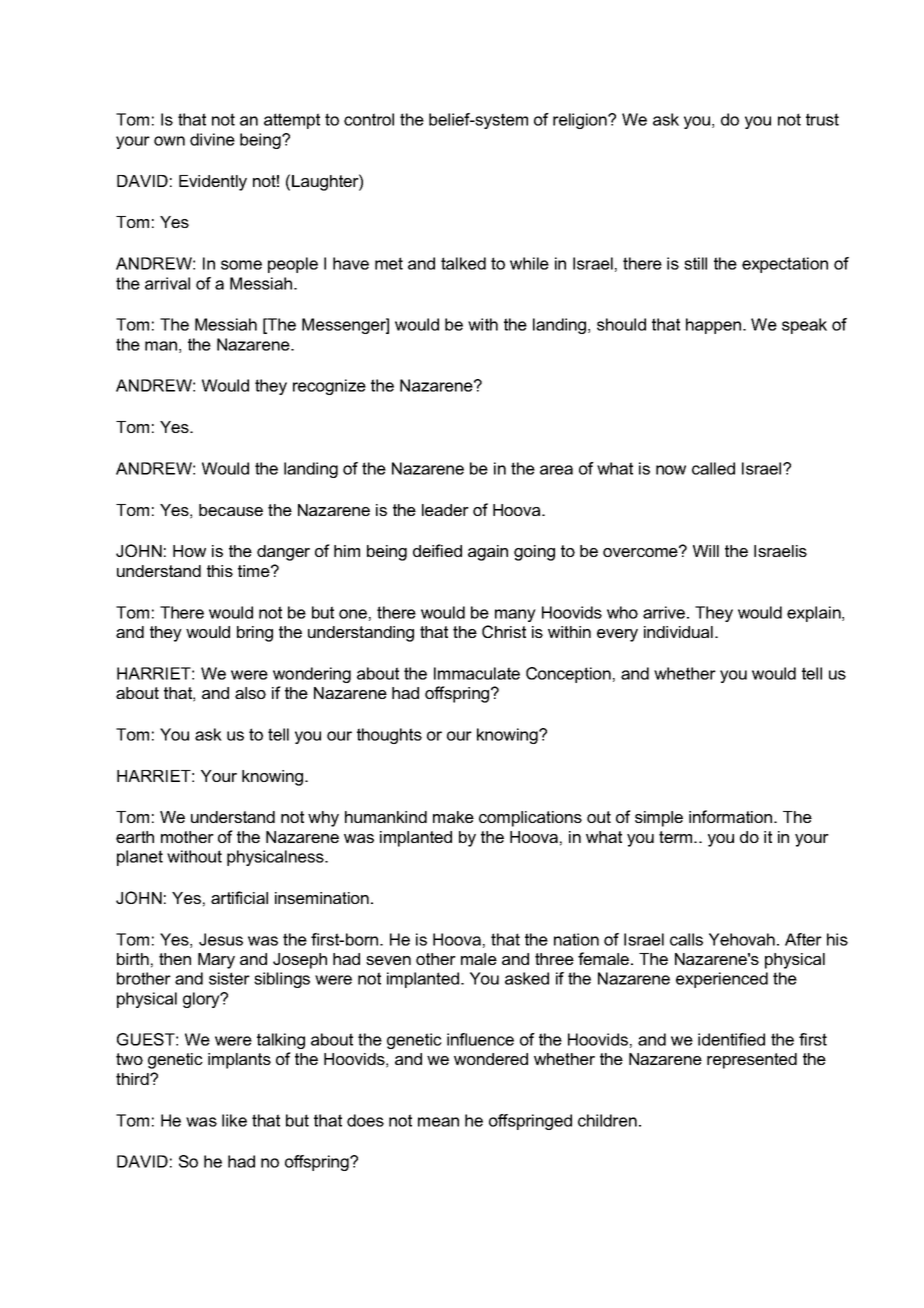  Describe the element at coordinates (212, 139) in the document. I see `divine` at that location.
